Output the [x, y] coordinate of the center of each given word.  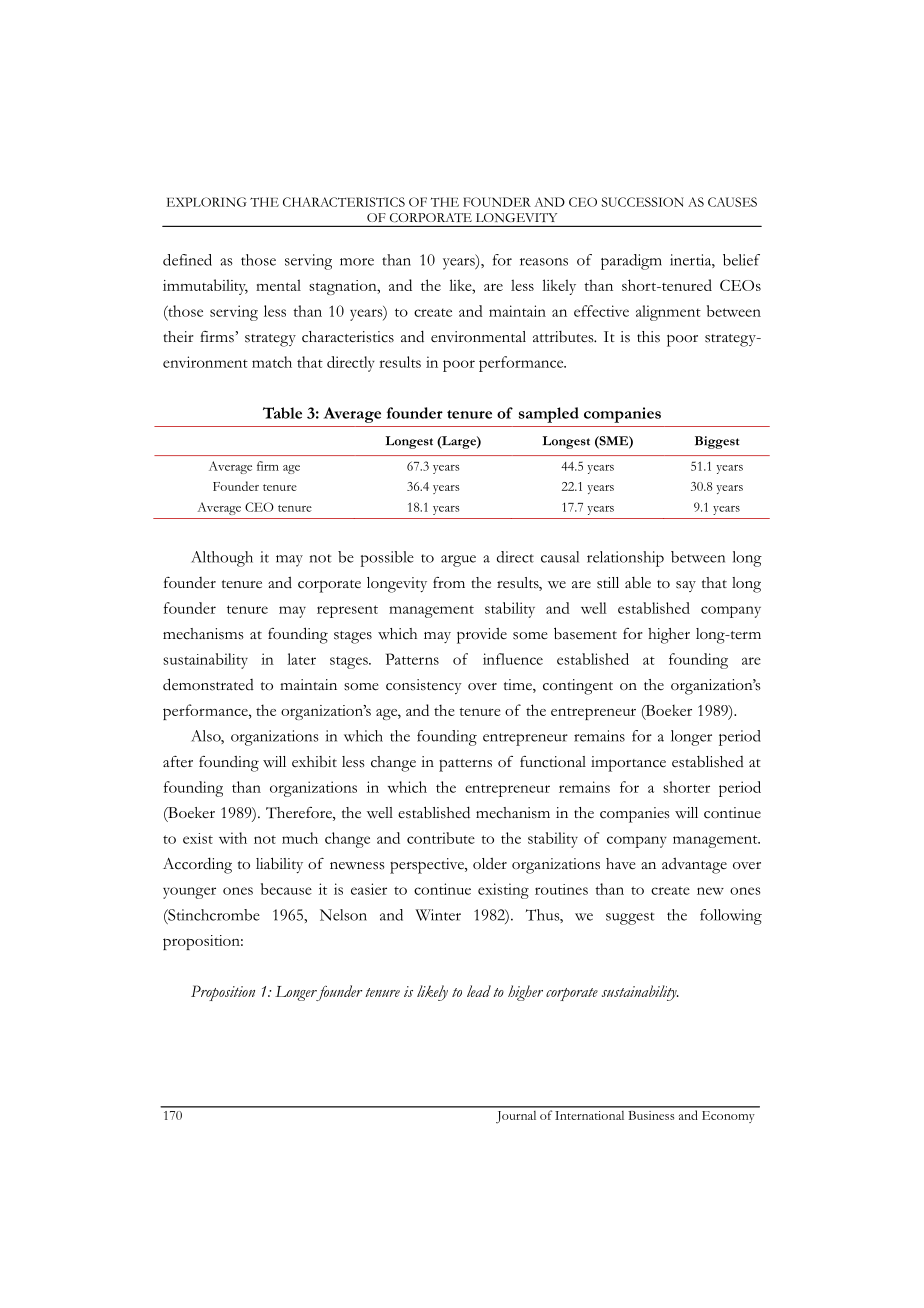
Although [222, 559]
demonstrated [208, 684]
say [686, 586]
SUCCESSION [643, 202]
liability [279, 865]
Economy [728, 1117]
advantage [694, 866]
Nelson [343, 915]
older [490, 863]
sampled [549, 415]
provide [482, 636]
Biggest [717, 442]
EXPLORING [206, 202]
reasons [544, 262]
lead [479, 991]
